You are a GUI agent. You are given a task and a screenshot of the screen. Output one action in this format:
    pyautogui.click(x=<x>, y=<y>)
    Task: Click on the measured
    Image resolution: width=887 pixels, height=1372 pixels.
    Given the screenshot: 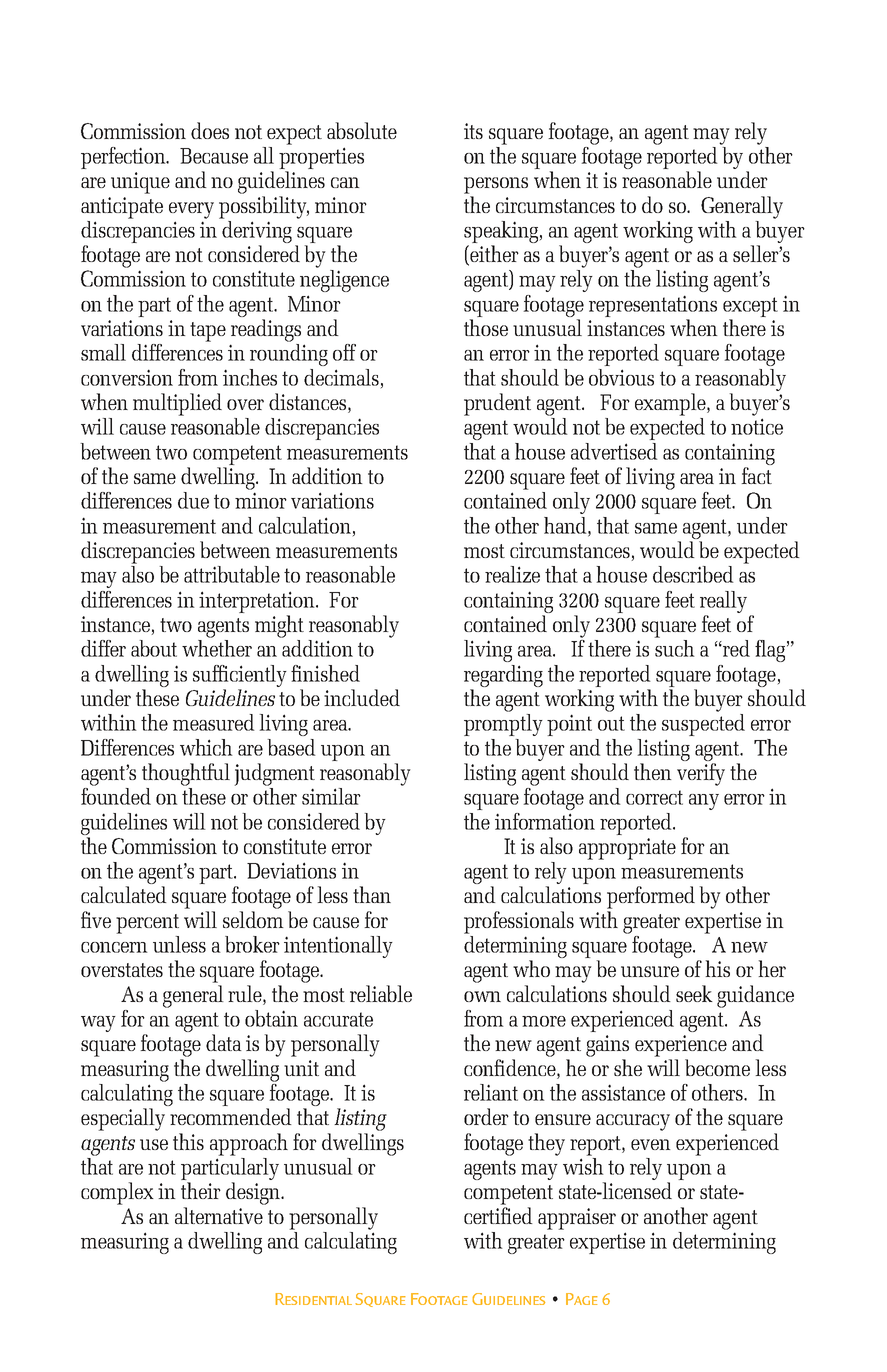 What is the action you would take?
    pyautogui.click(x=214, y=722)
